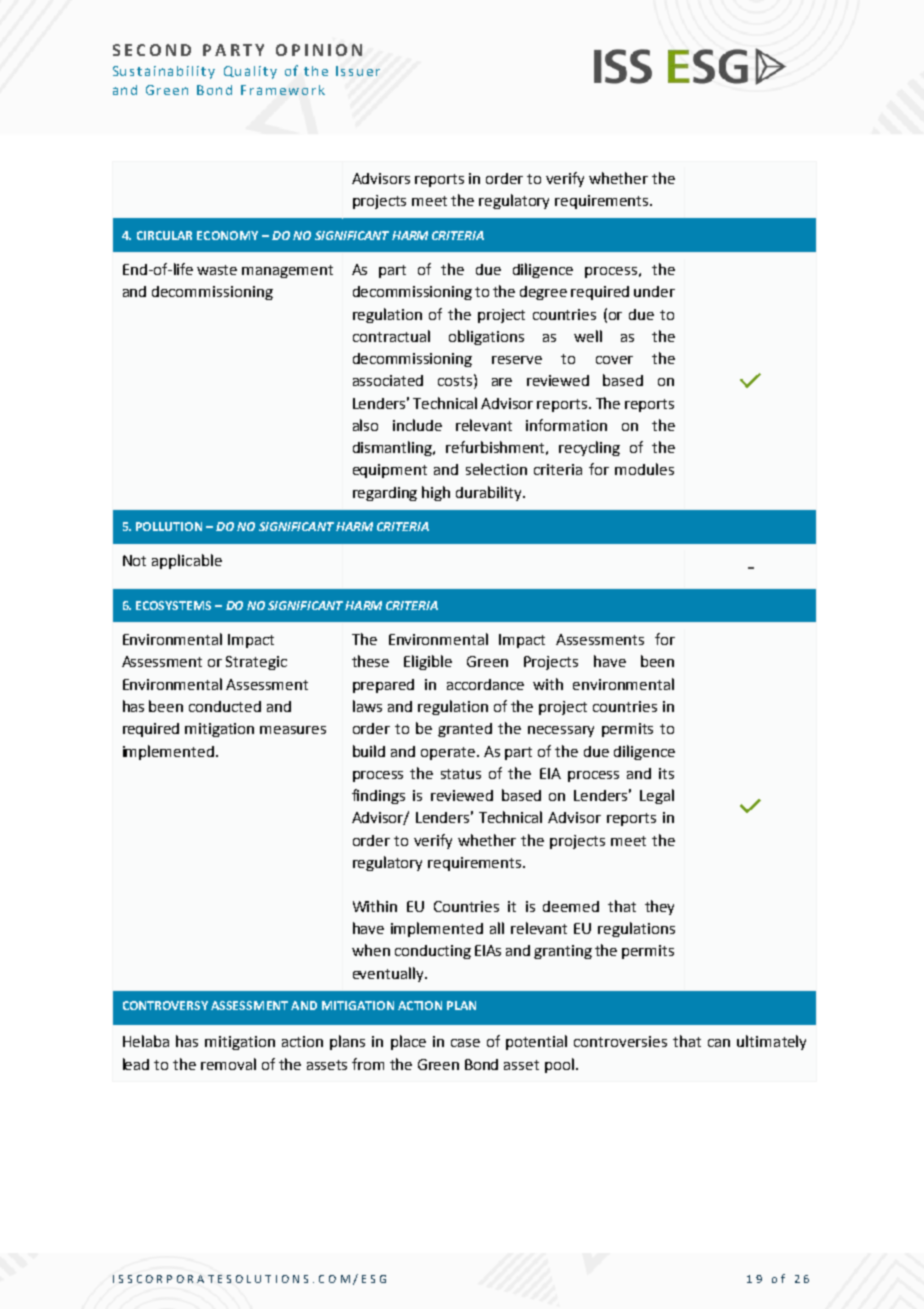  Describe the element at coordinates (654, 291) in the screenshot. I see `under` at that location.
